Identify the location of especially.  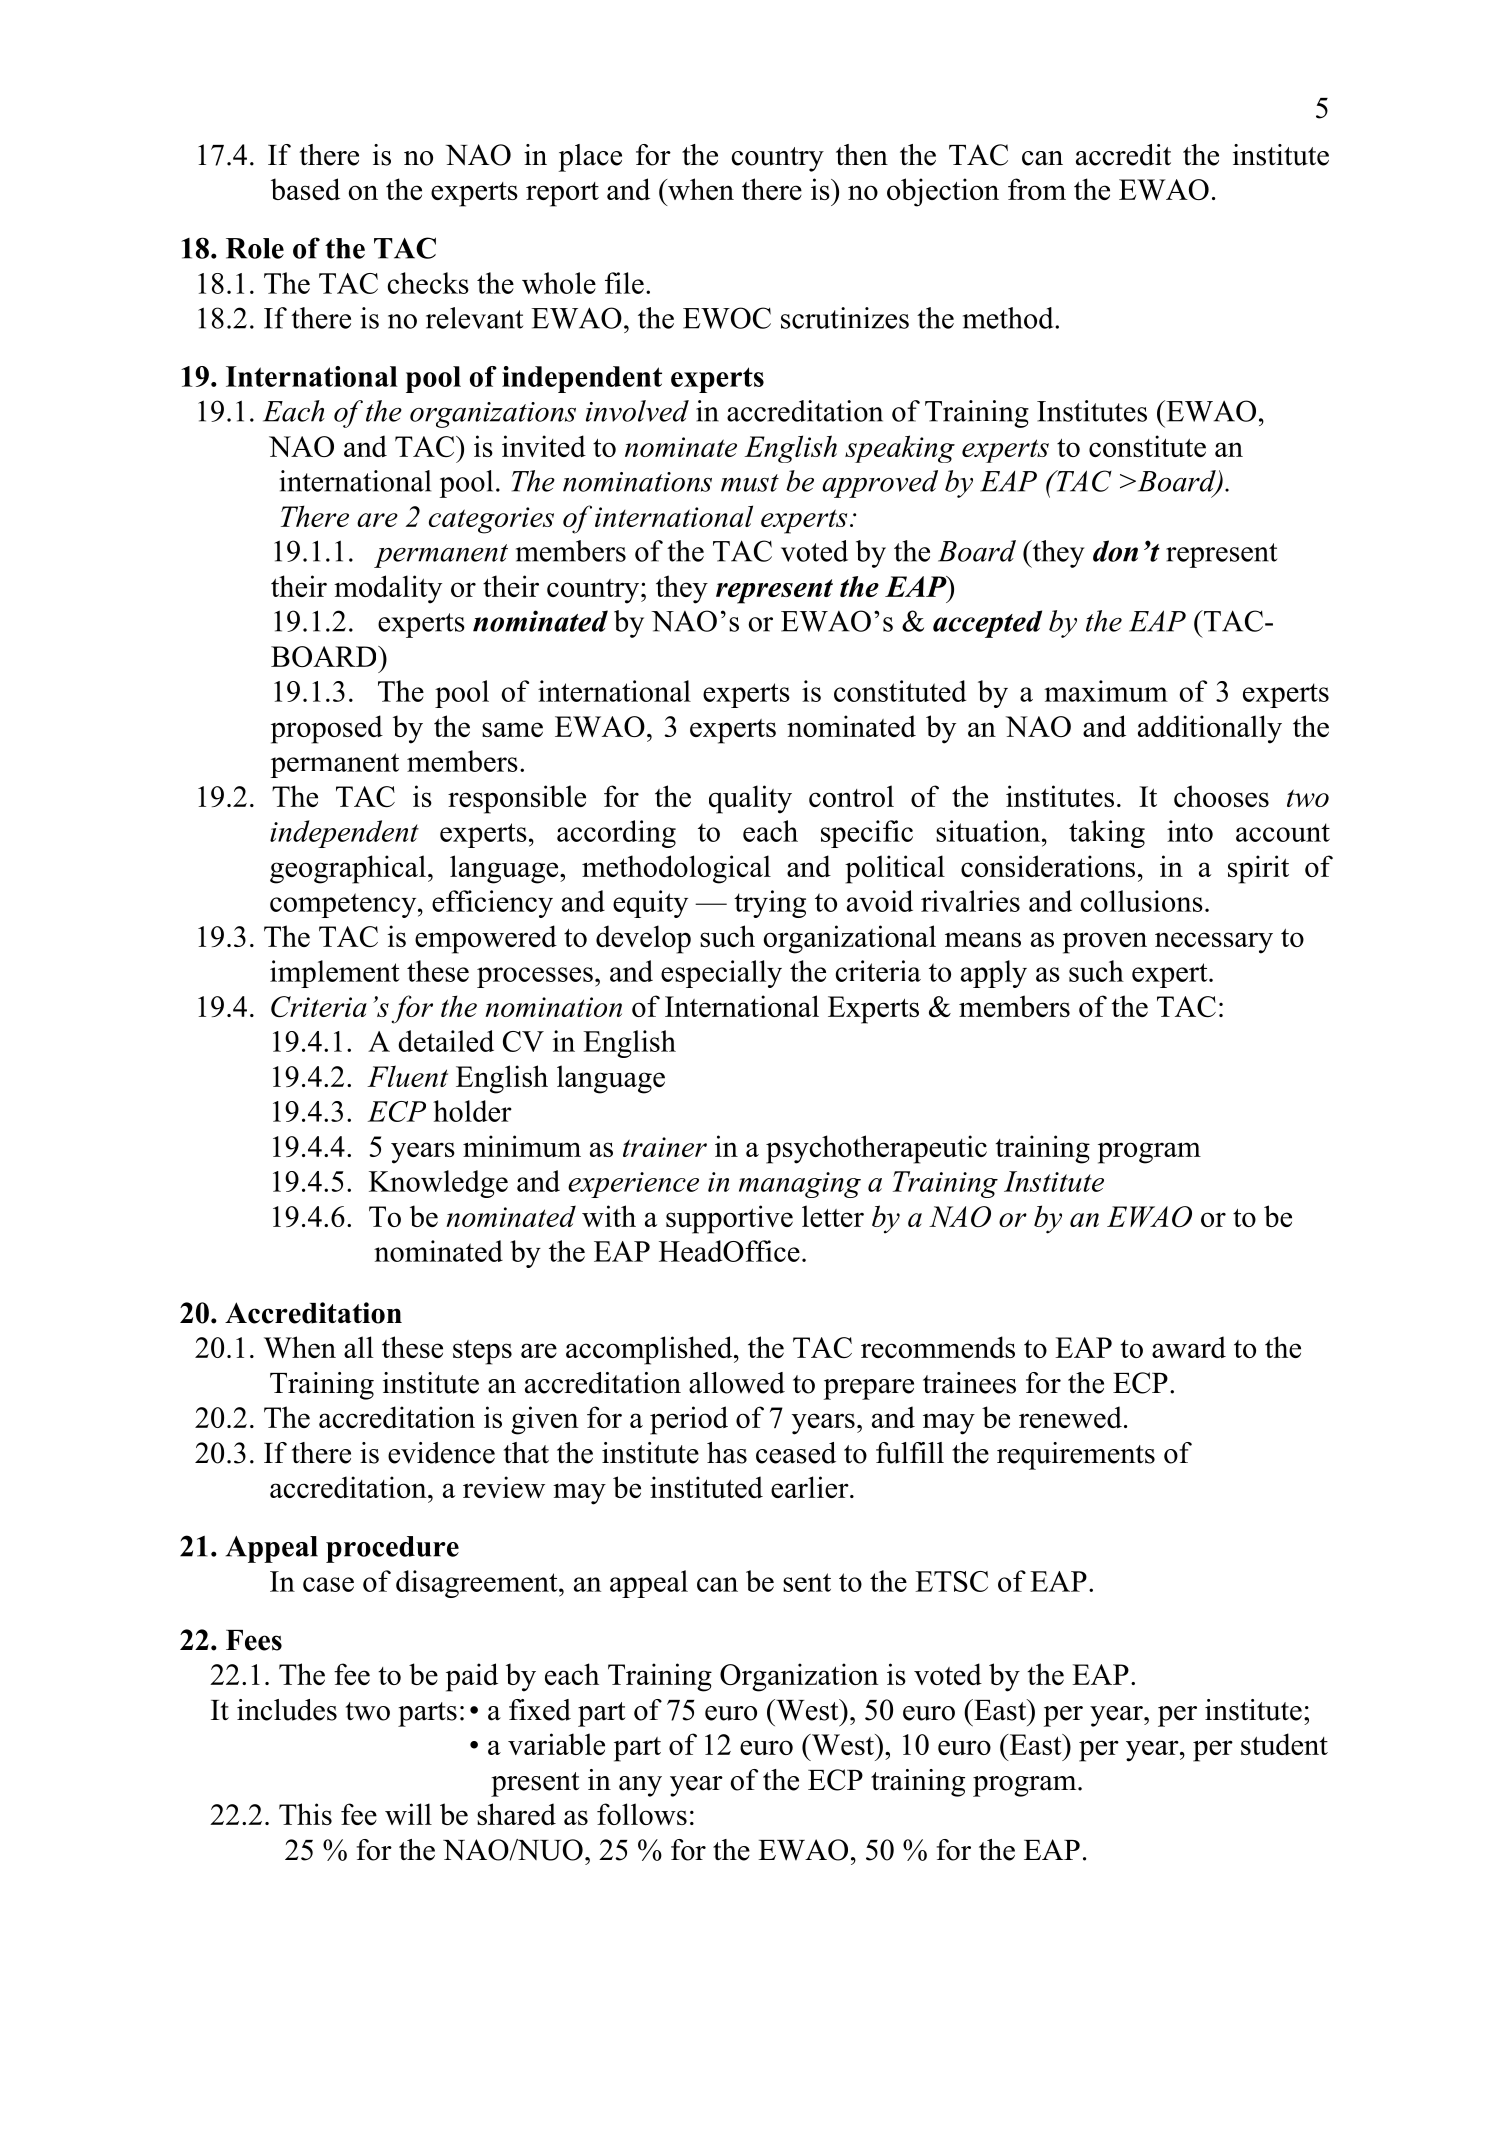
(721, 974).
